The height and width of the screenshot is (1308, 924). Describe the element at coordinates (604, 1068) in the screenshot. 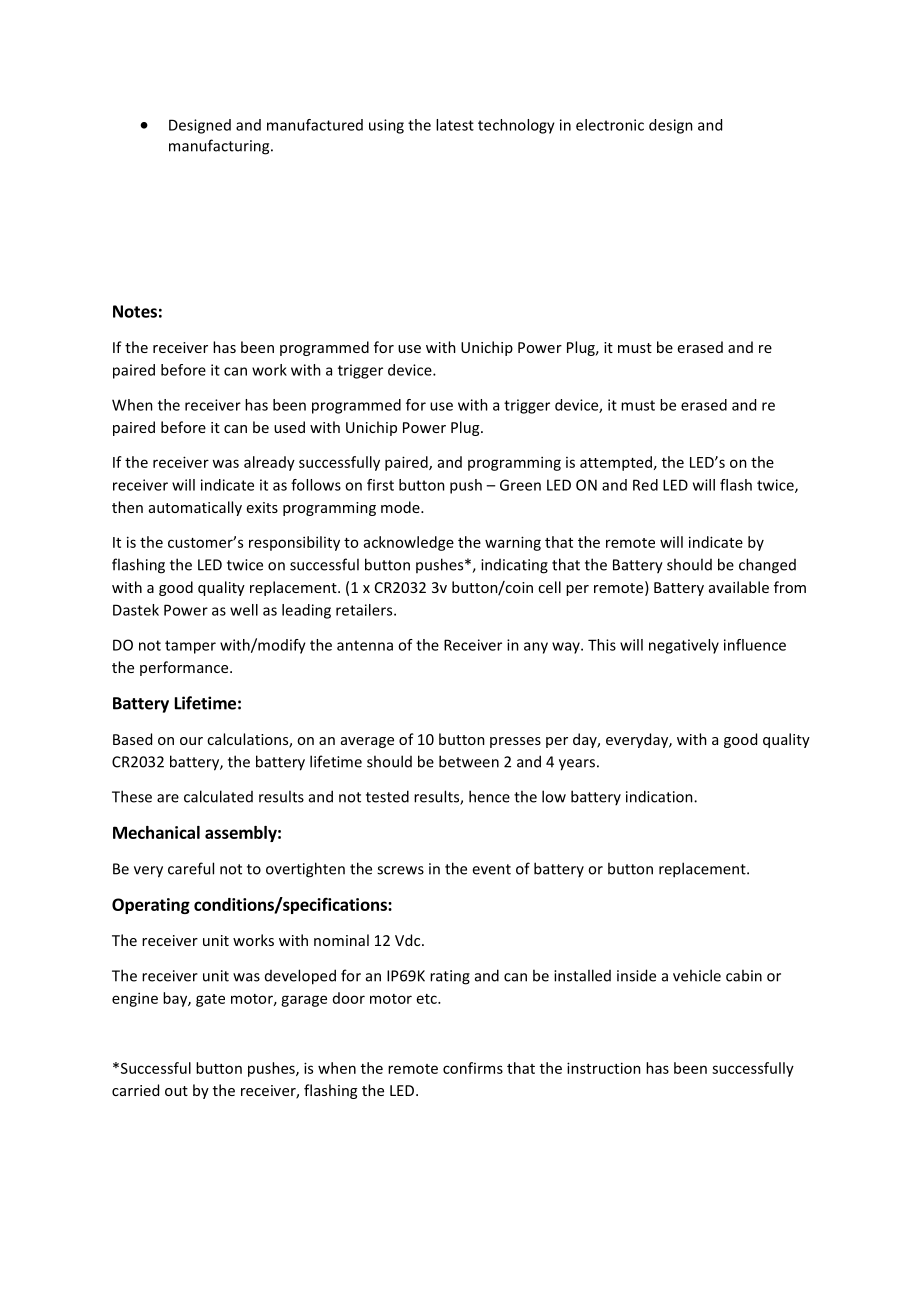

I see `instruction` at that location.
